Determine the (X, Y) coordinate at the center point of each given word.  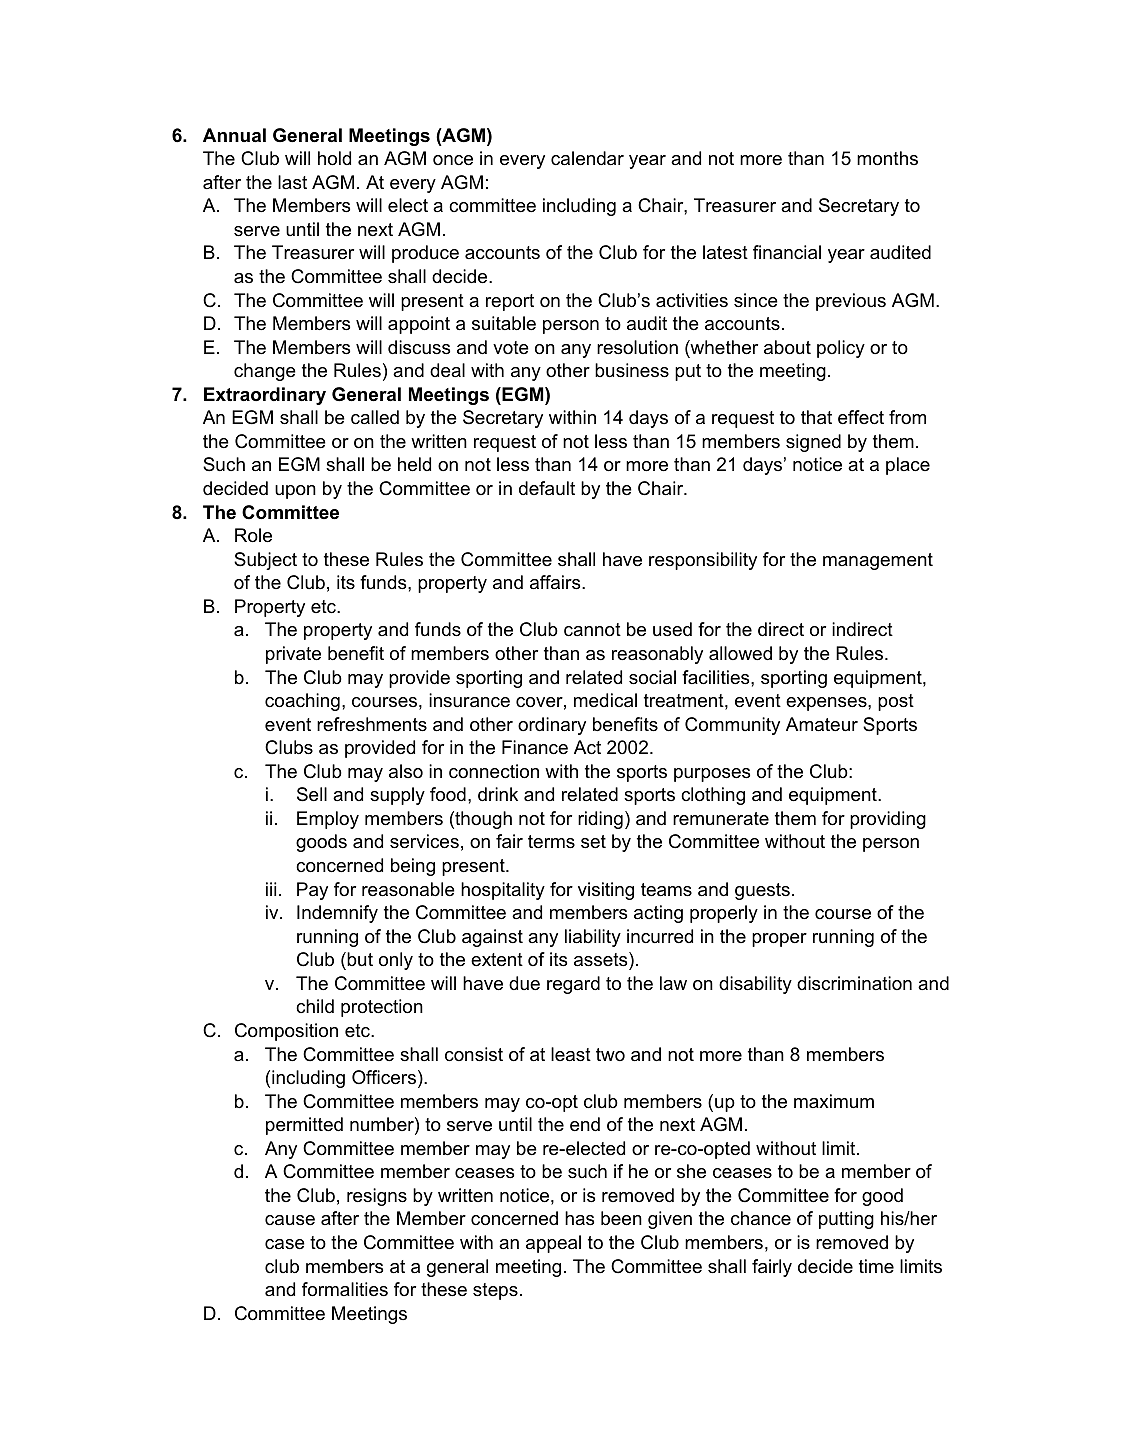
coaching (302, 702)
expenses (827, 704)
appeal (553, 1244)
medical (605, 700)
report (510, 302)
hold (334, 158)
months (887, 158)
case (285, 1244)
